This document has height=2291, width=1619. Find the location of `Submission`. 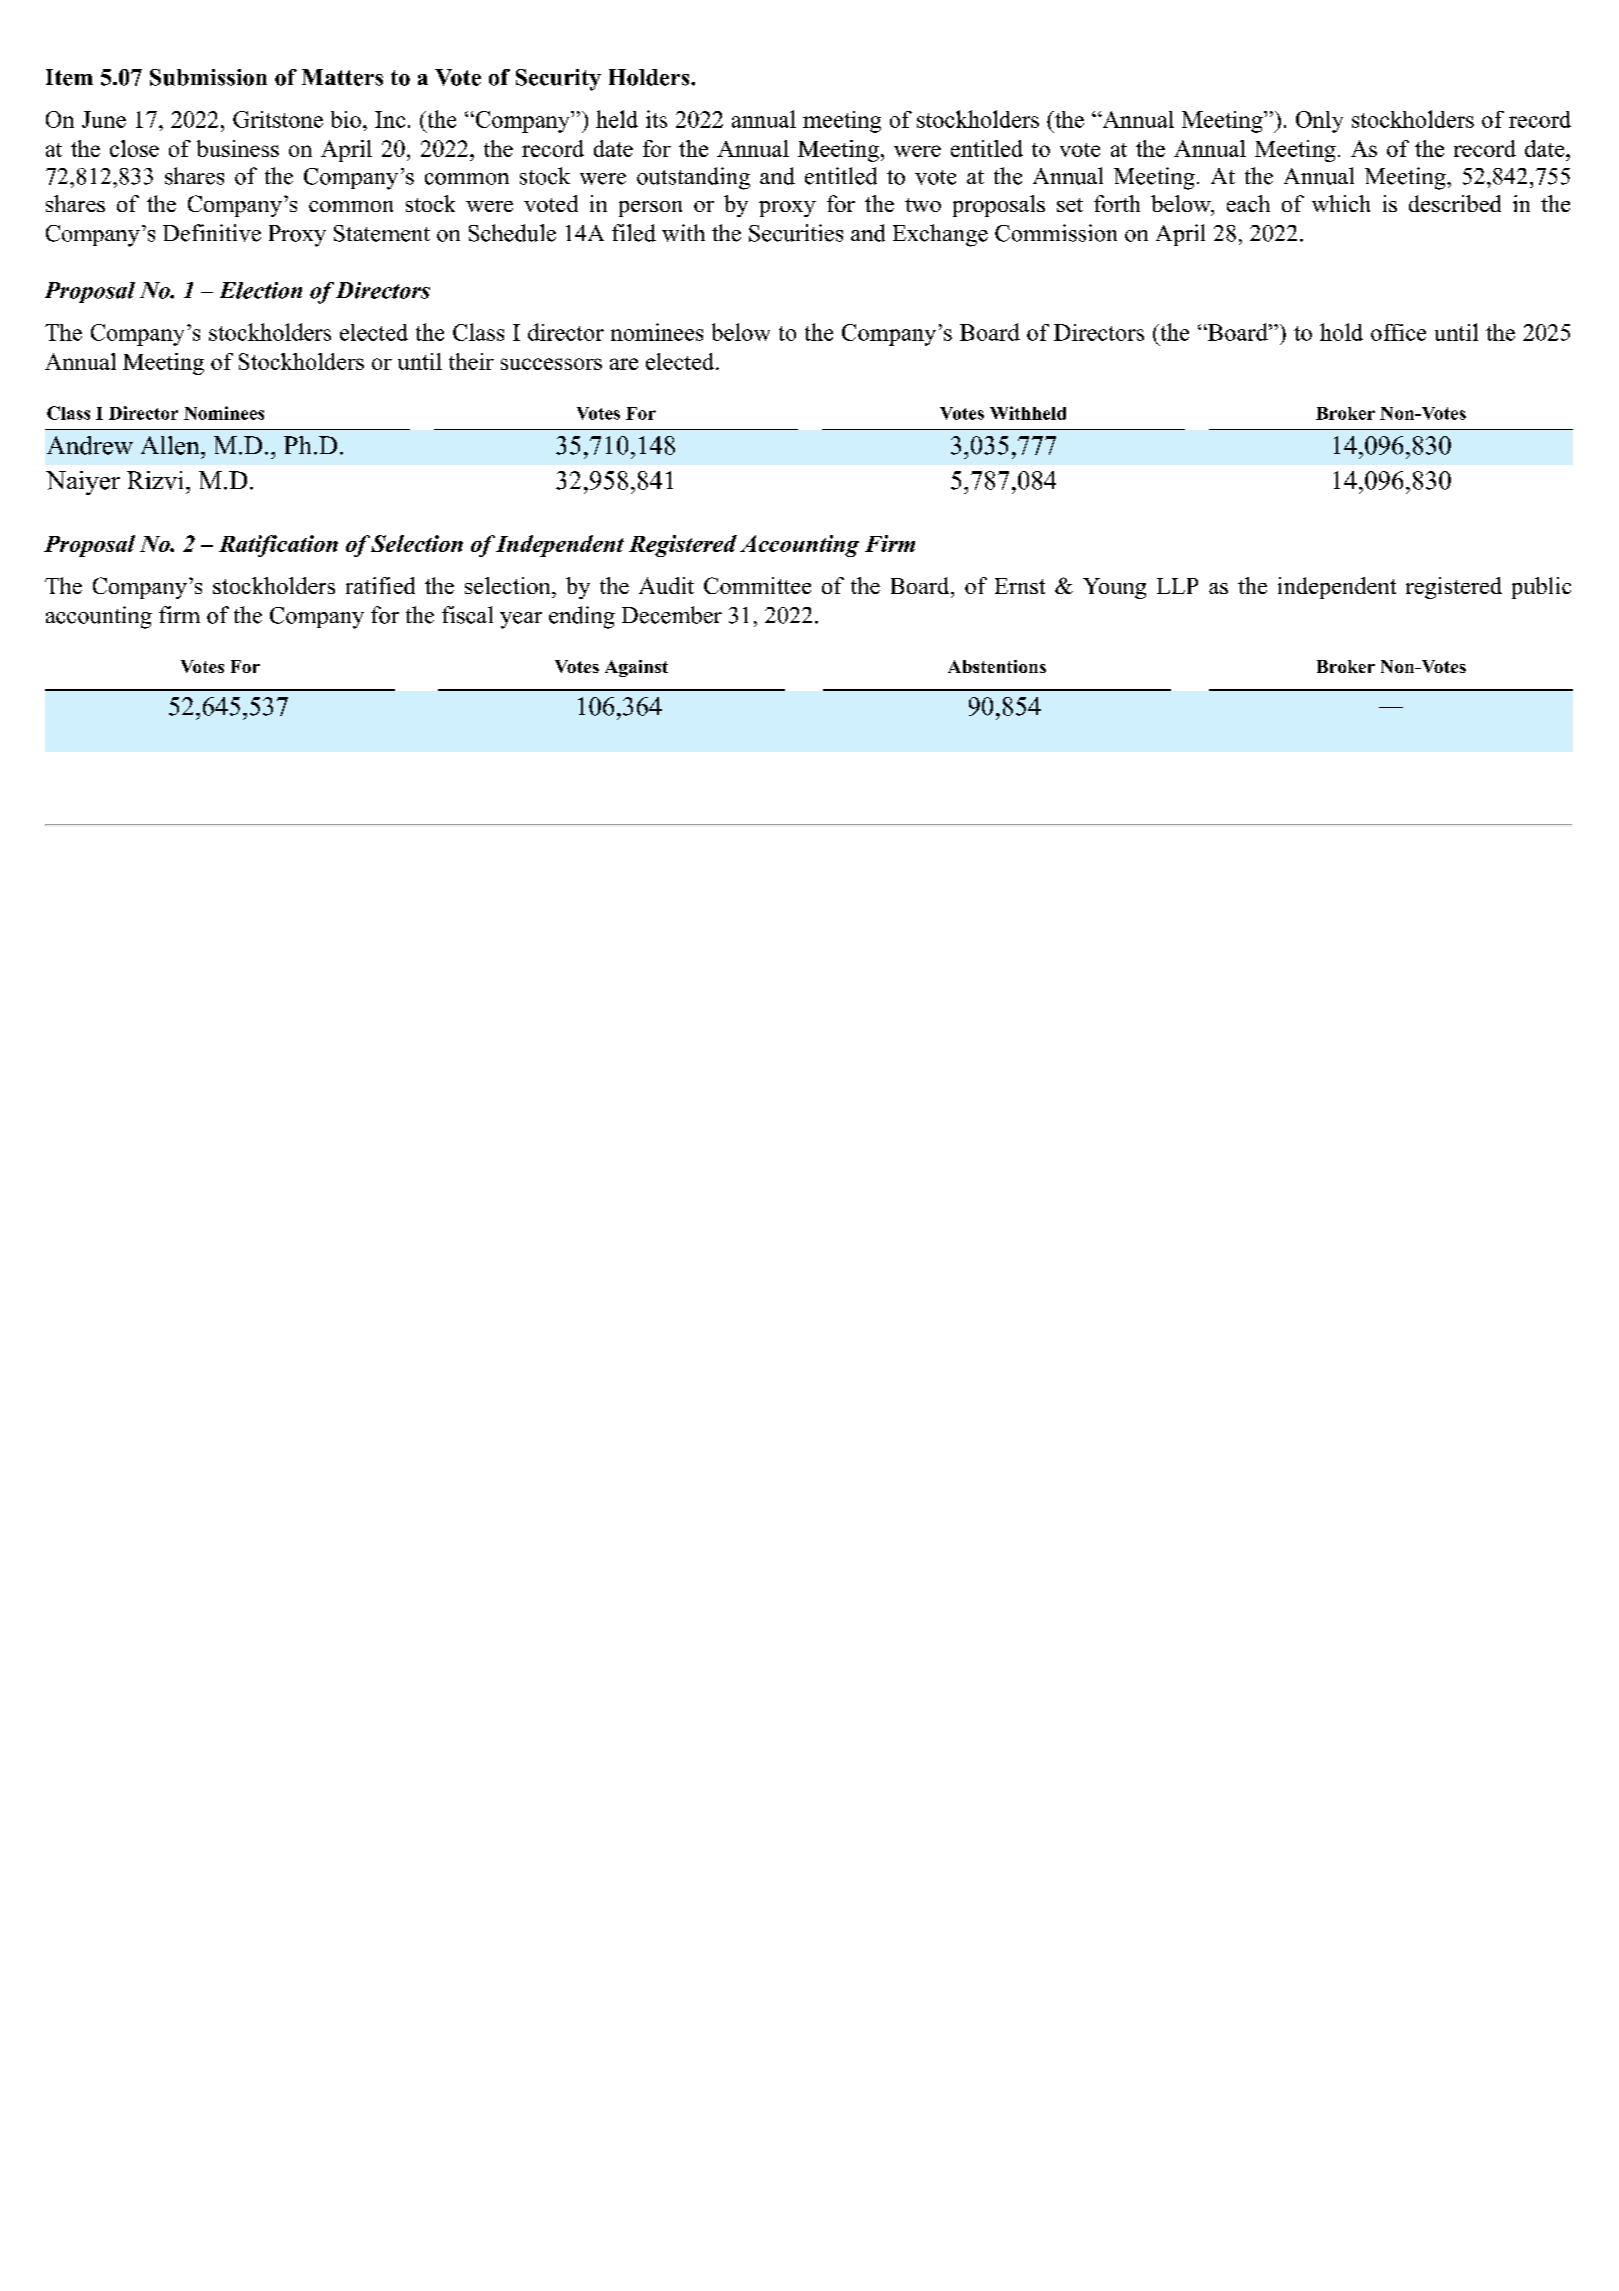

Submission is located at coordinates (208, 77).
